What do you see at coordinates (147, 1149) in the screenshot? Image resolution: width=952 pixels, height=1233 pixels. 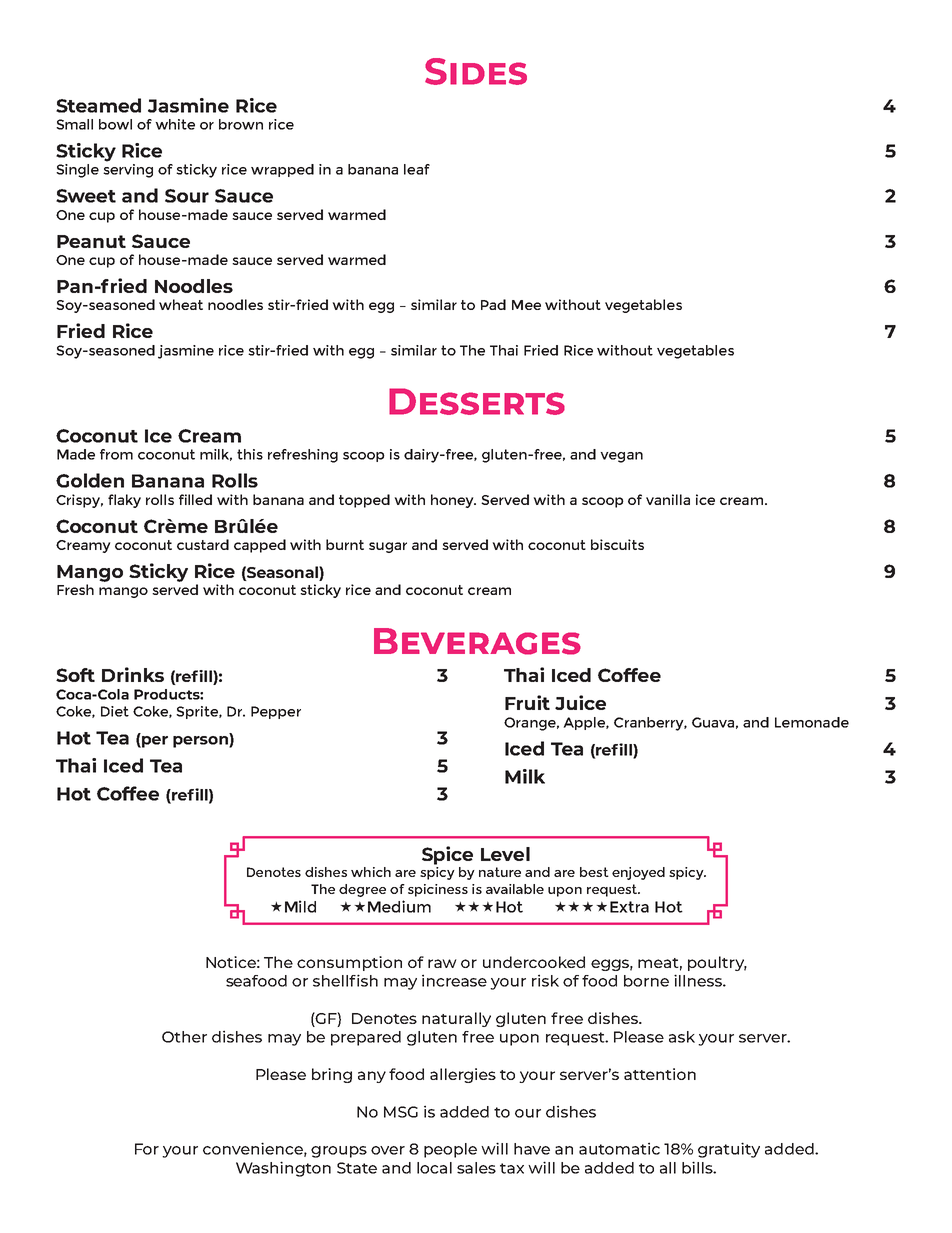 I see `For` at bounding box center [147, 1149].
